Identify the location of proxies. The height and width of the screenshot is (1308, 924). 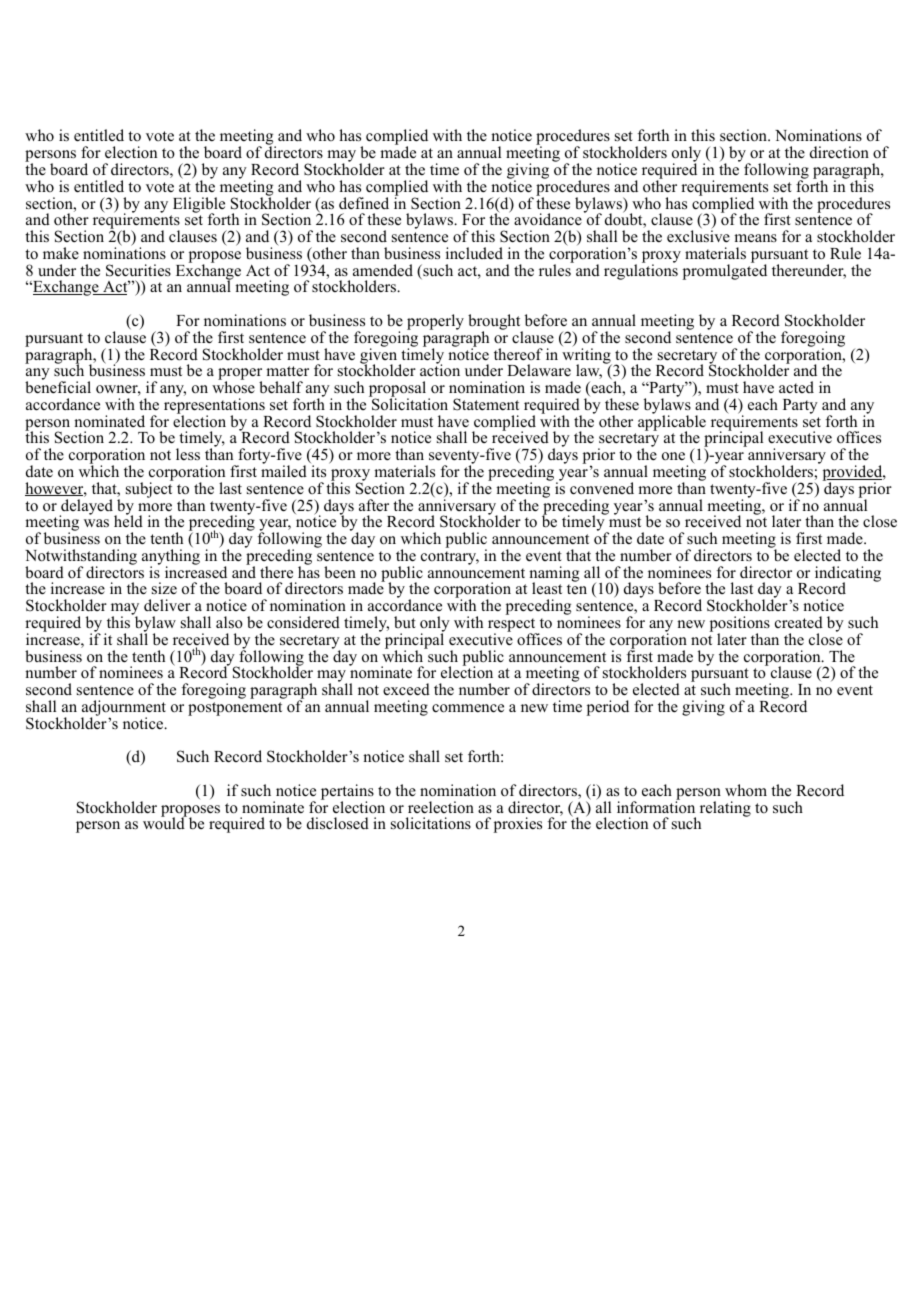
(518, 825).
